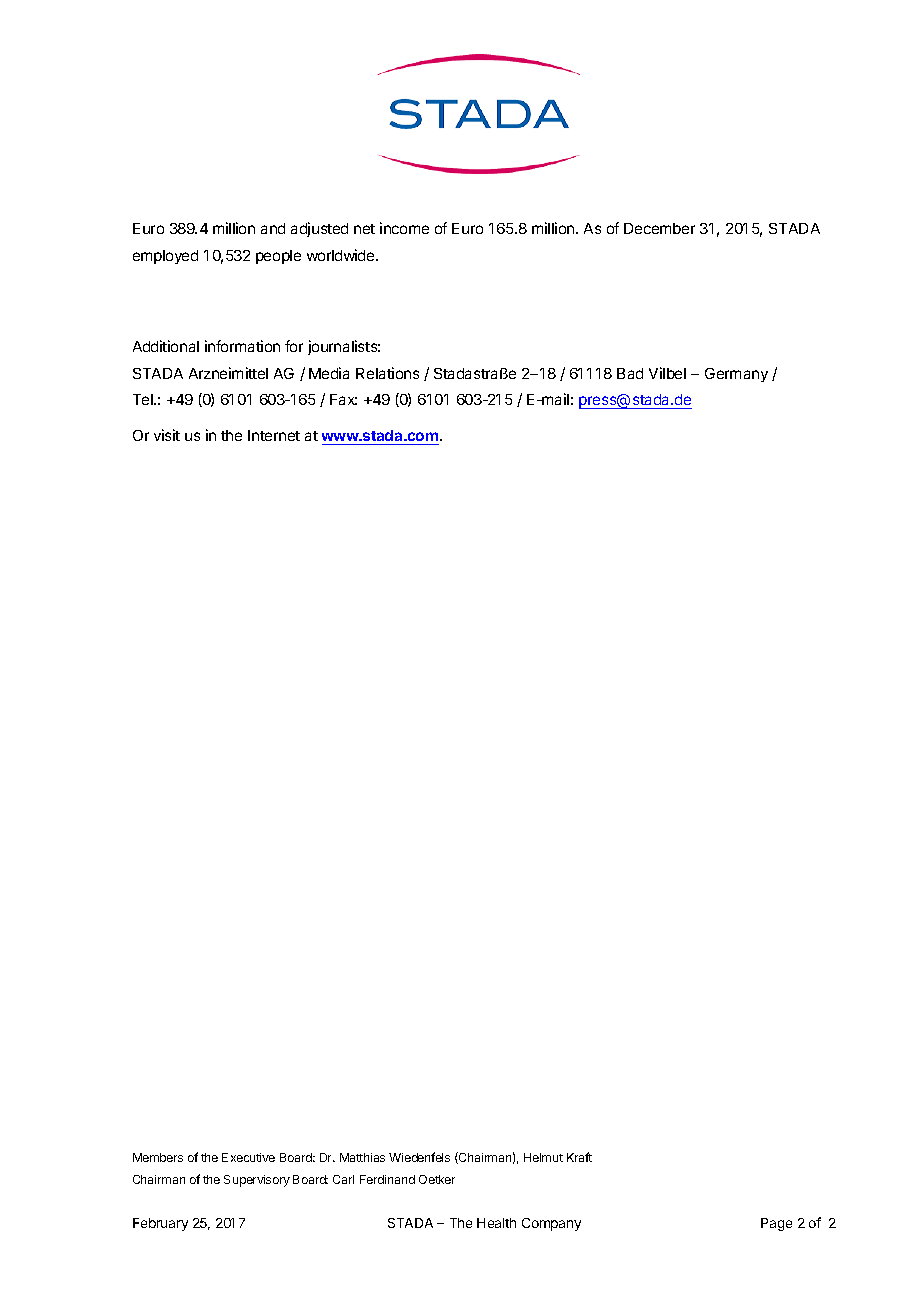  Describe the element at coordinates (543, 1157) in the screenshot. I see `Helmut` at that location.
